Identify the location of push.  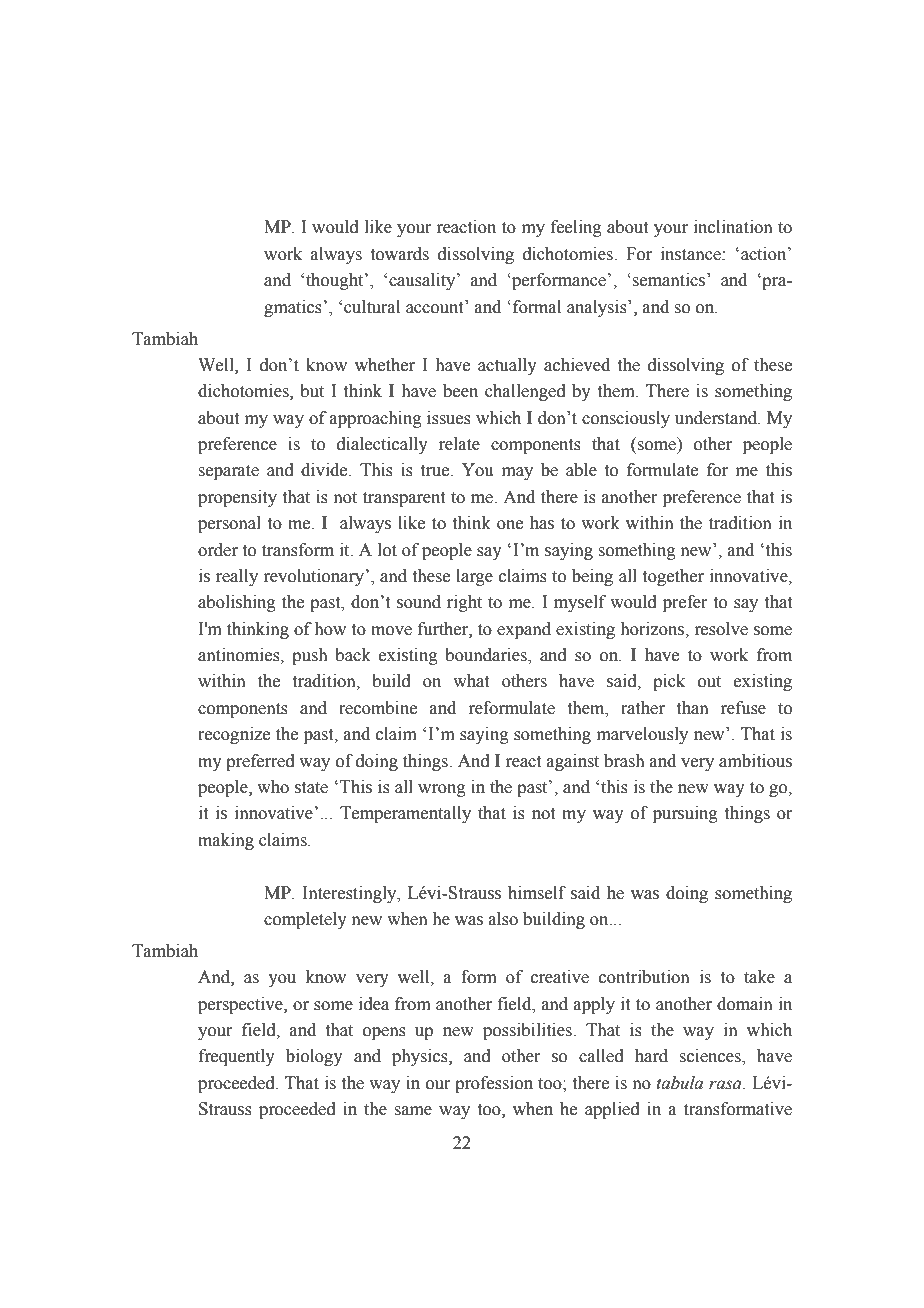
(310, 656).
